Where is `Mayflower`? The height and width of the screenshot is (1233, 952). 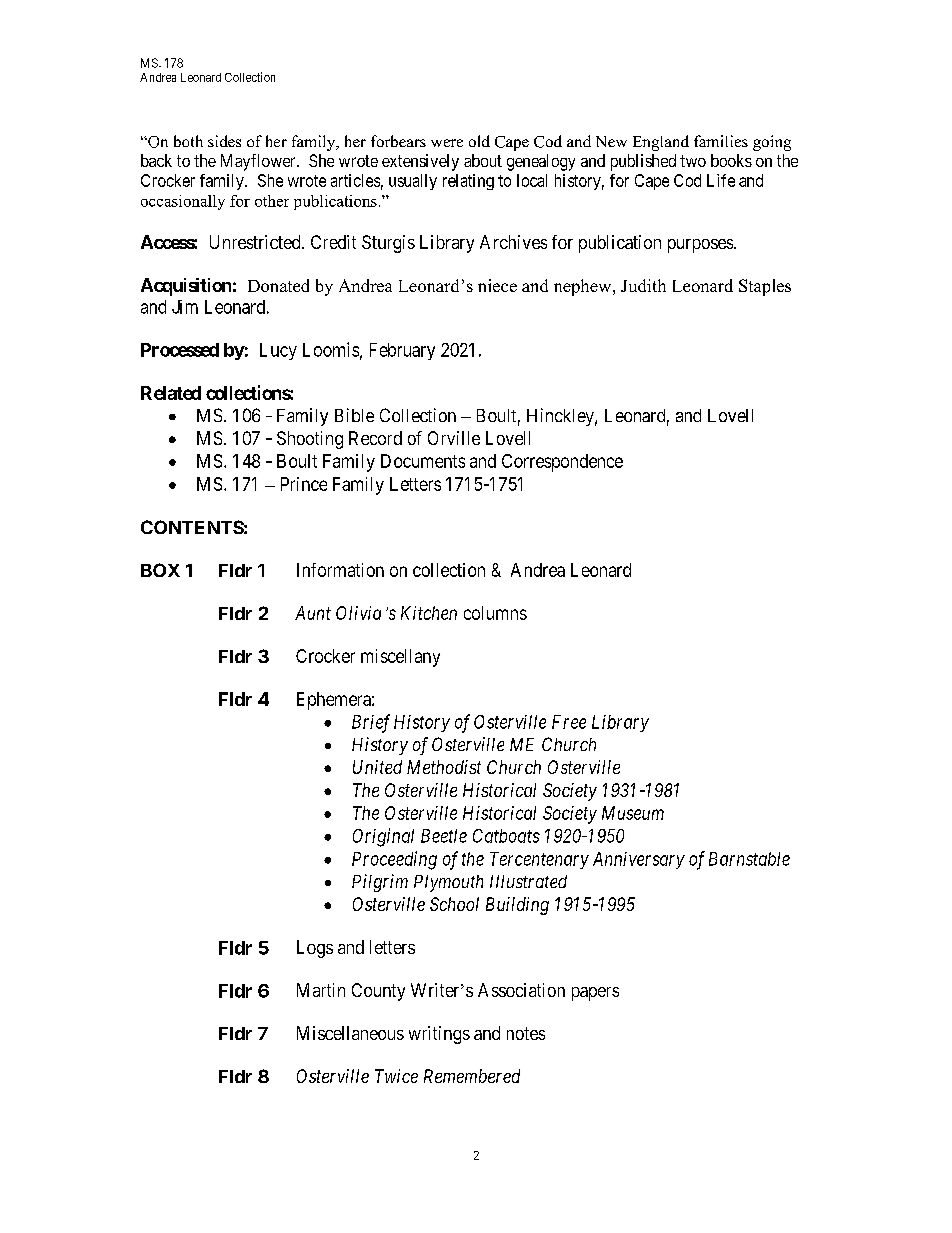
Mayflower is located at coordinates (259, 162).
